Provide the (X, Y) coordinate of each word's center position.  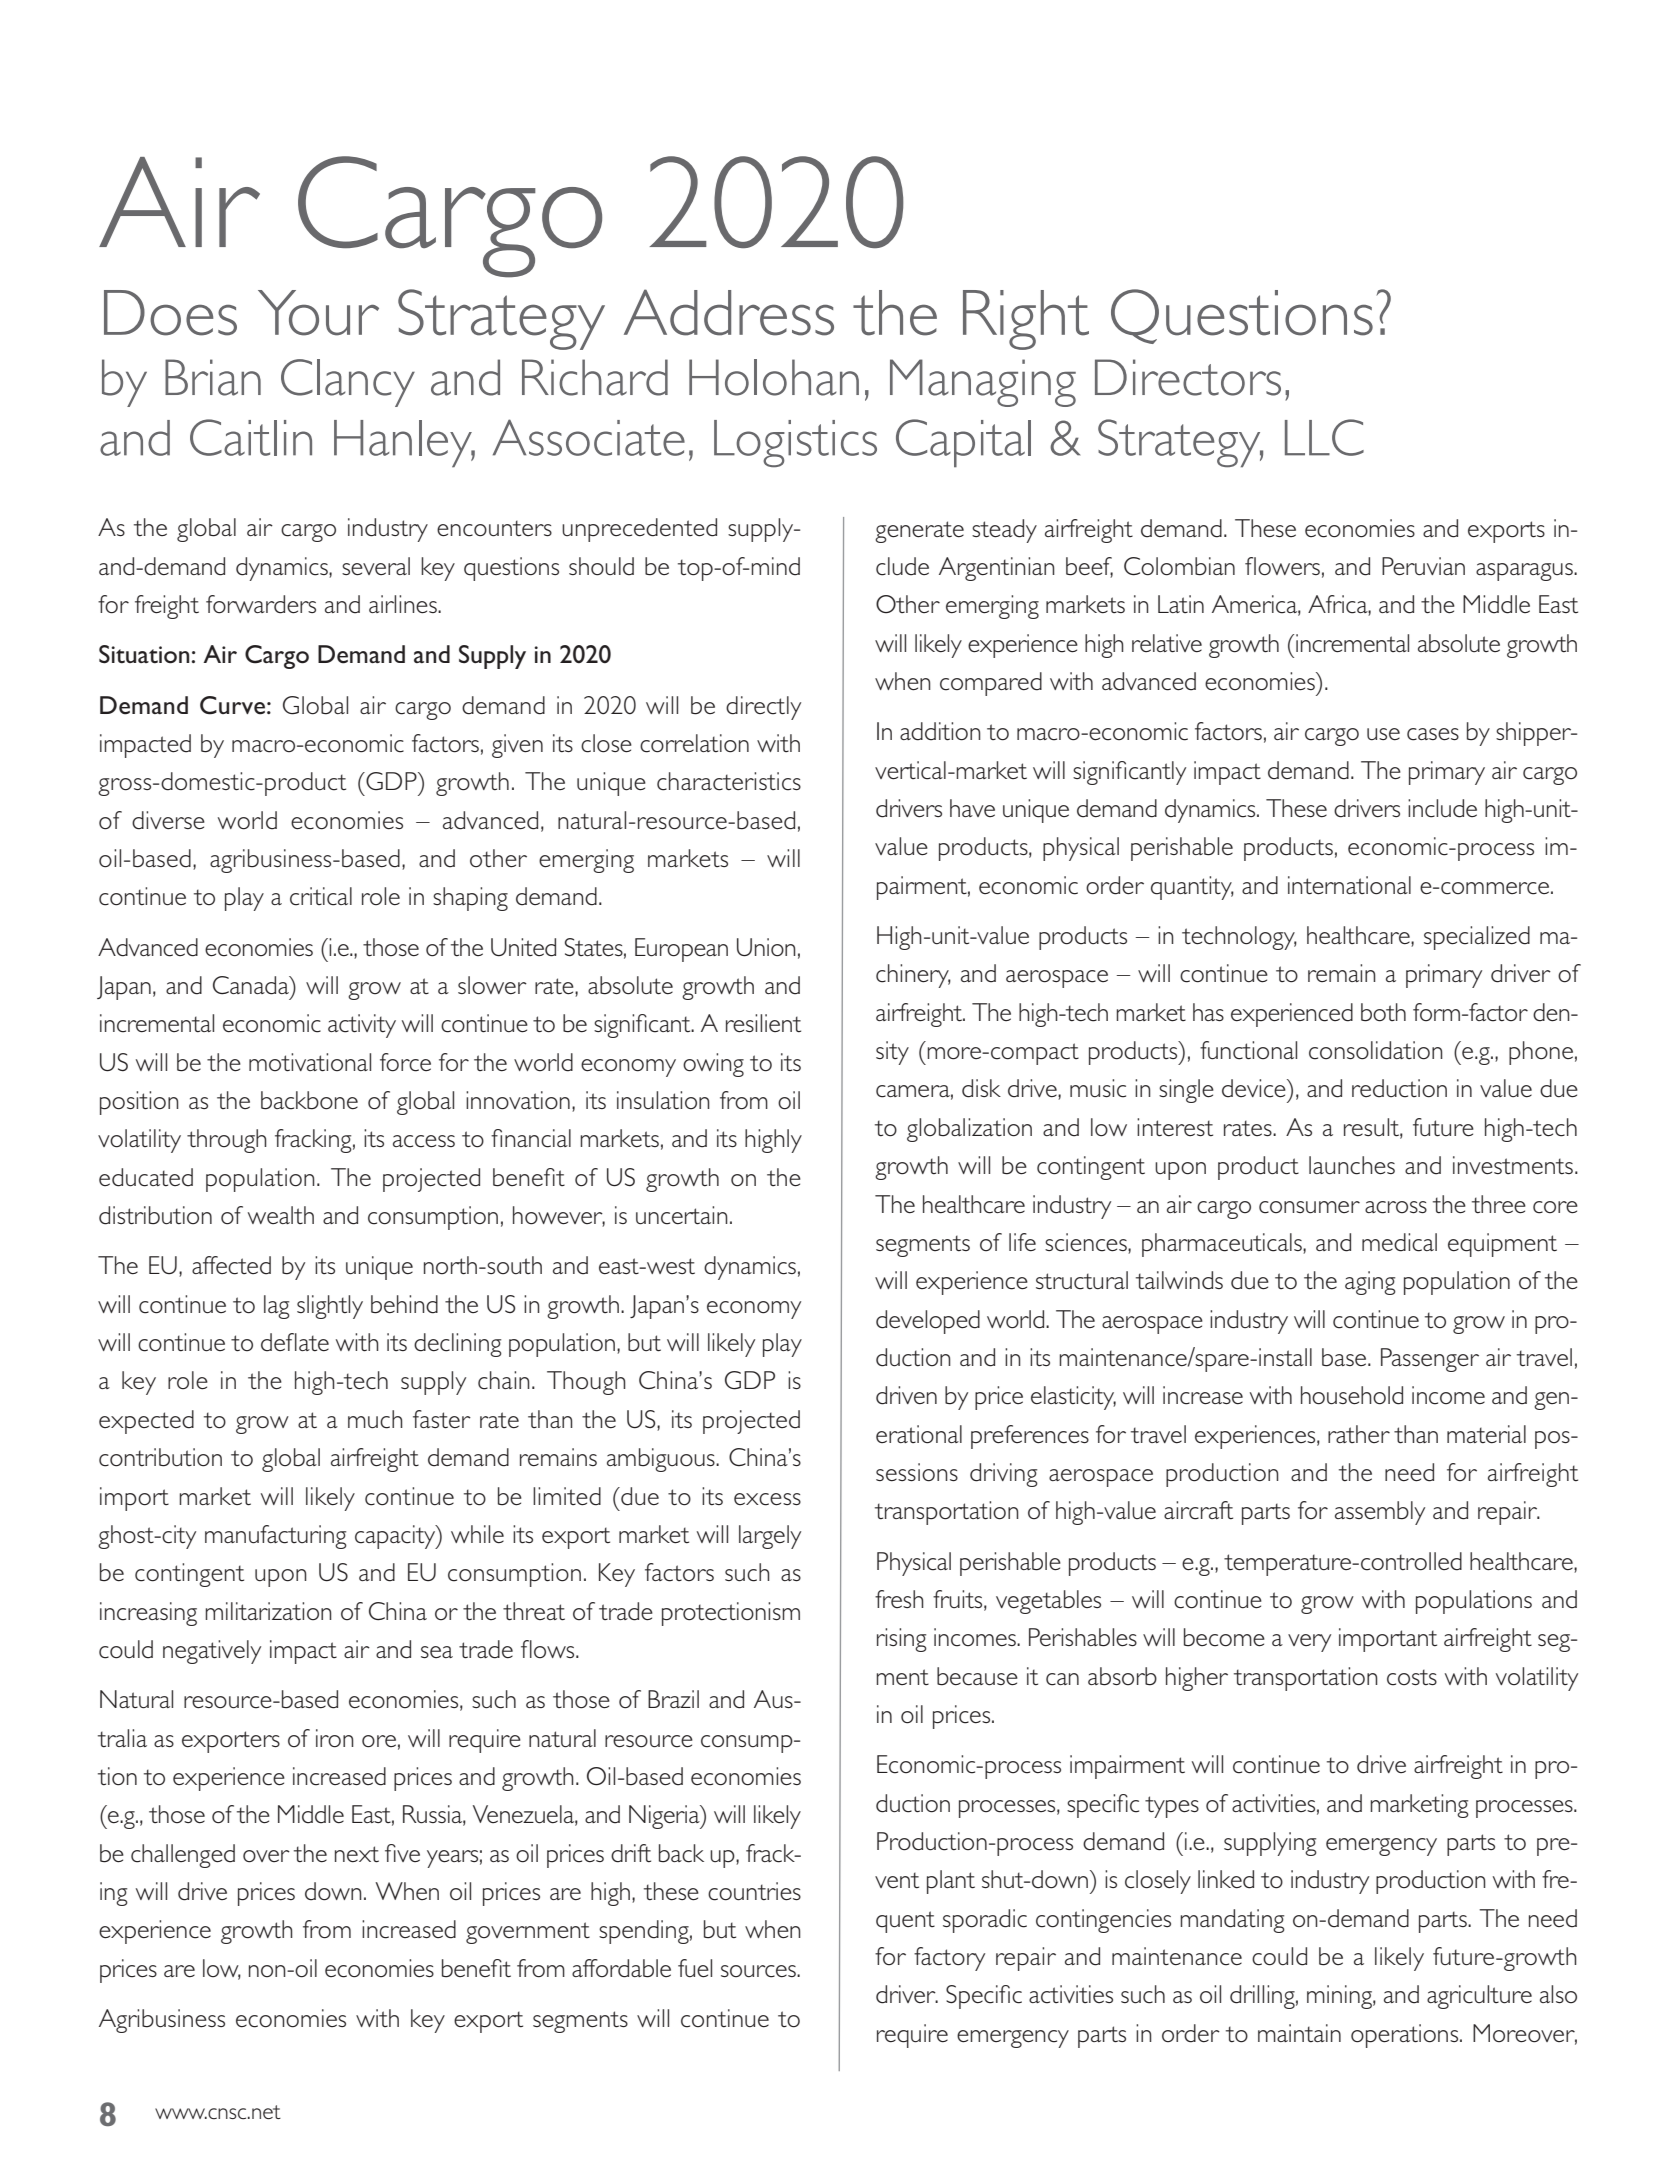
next (357, 1854)
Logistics (795, 443)
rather (1359, 1434)
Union (766, 947)
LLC (1324, 437)
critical (321, 896)
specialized (1477, 938)
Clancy (348, 383)
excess (767, 1499)
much (375, 1419)
